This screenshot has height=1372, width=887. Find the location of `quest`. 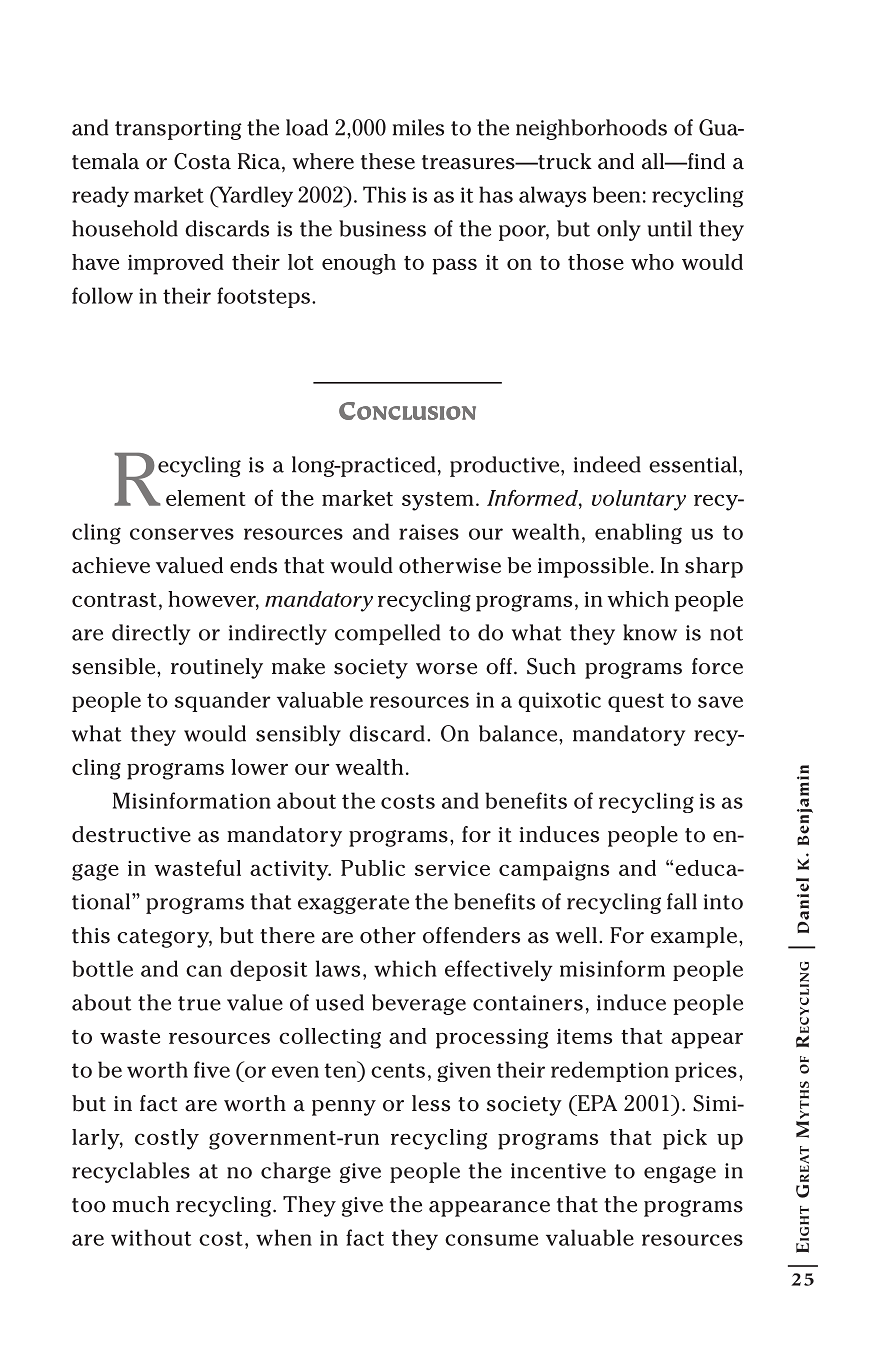

quest is located at coordinates (636, 702).
